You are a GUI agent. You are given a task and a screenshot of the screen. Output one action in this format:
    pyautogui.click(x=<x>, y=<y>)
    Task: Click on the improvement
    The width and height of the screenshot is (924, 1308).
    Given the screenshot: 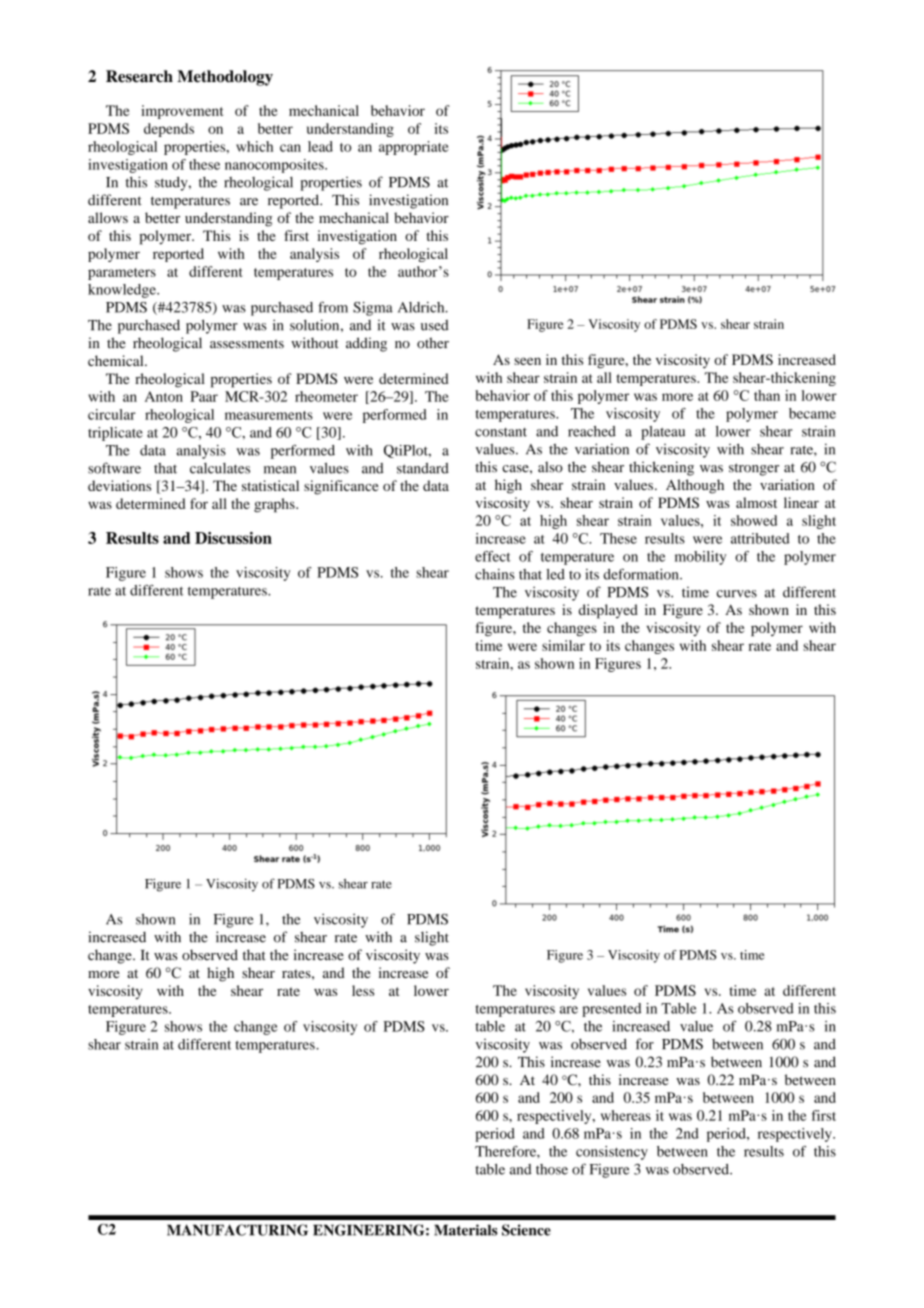 What is the action you would take?
    pyautogui.click(x=182, y=112)
